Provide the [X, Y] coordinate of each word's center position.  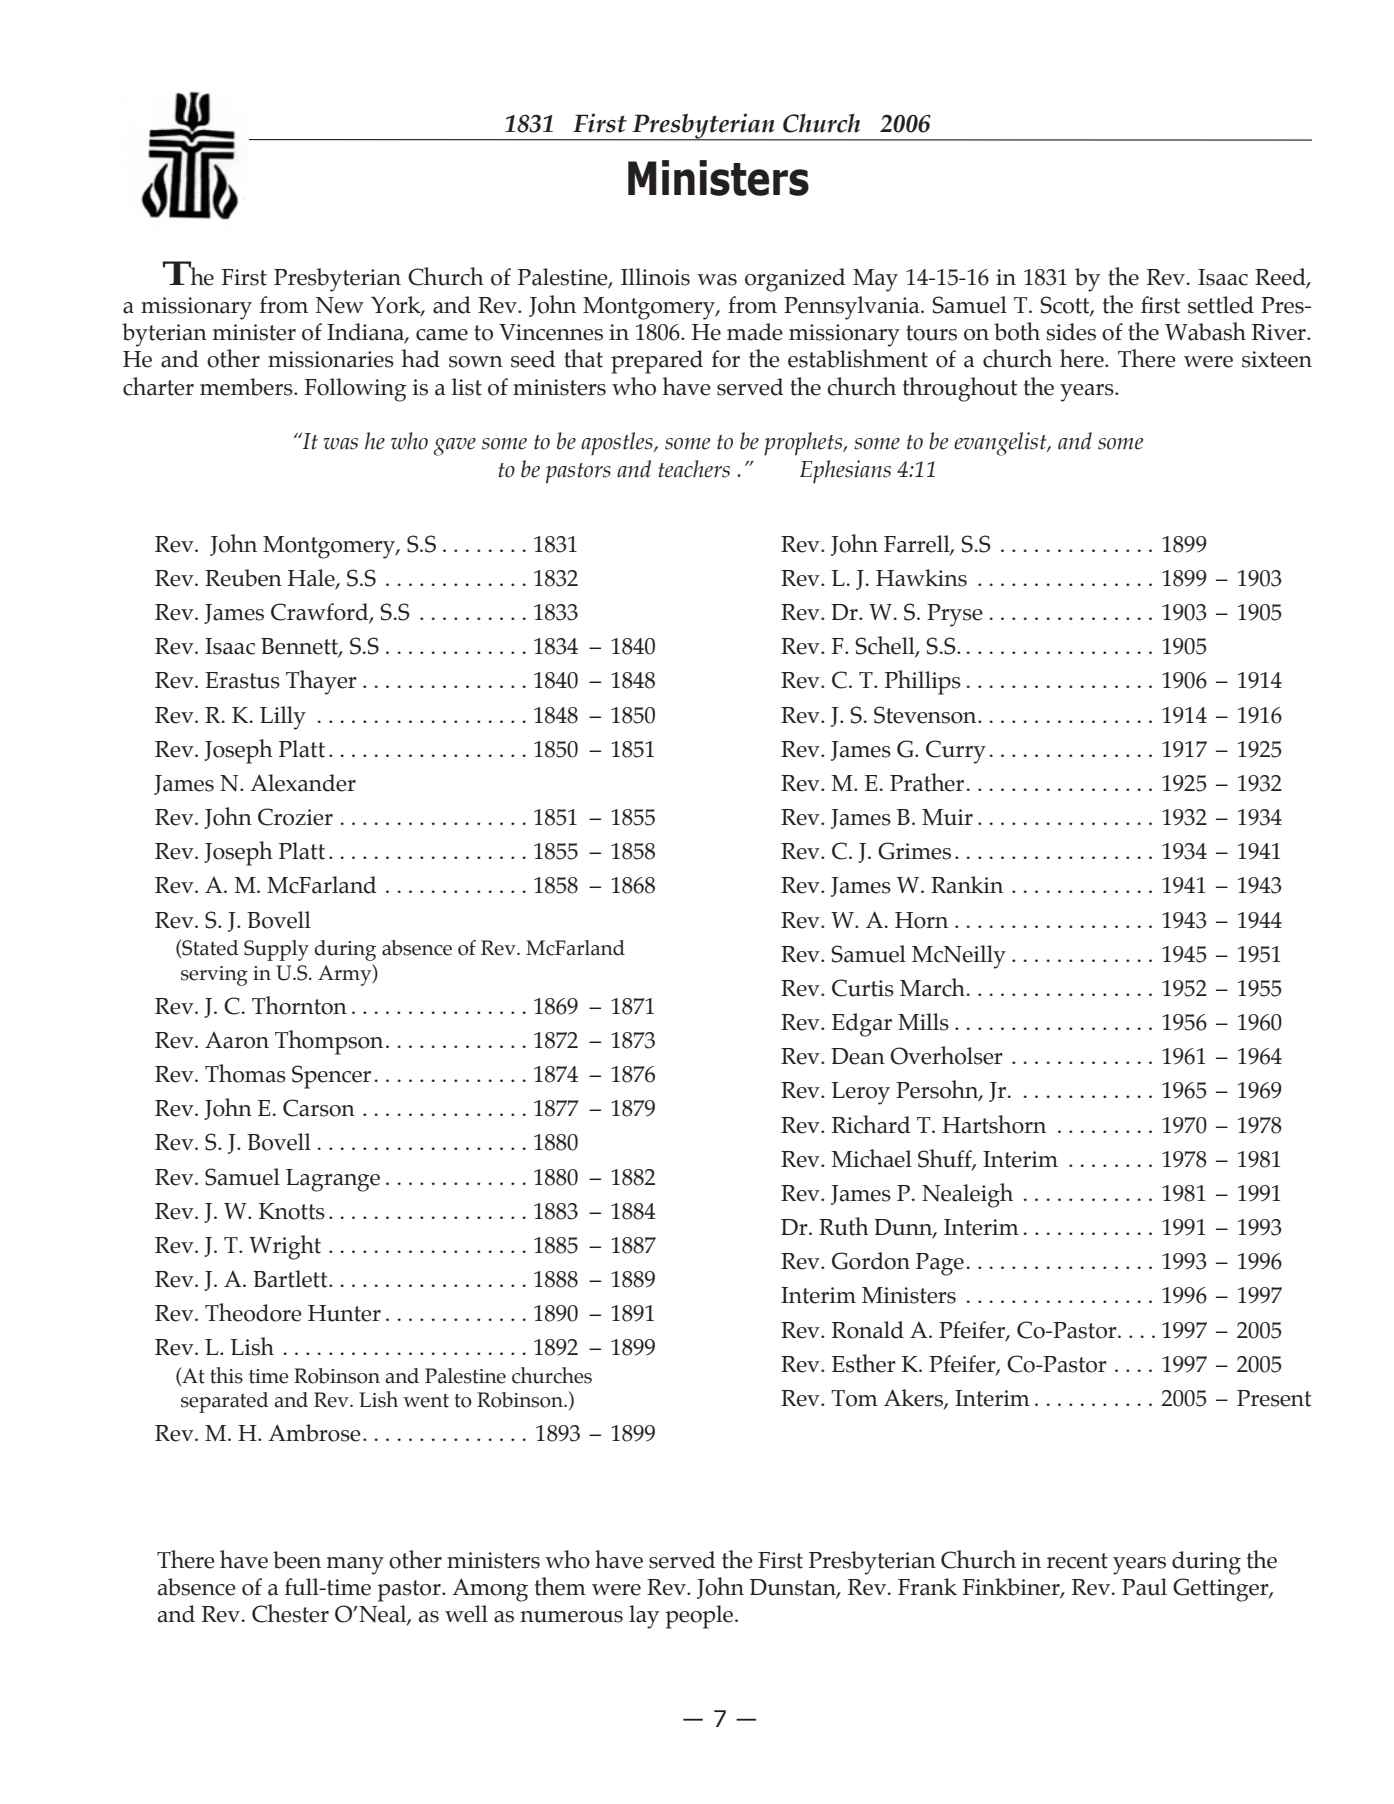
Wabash [1205, 331]
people [700, 1617]
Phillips [923, 682]
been [297, 1560]
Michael [871, 1158]
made [755, 332]
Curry [956, 752]
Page [940, 1264]
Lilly [283, 718]
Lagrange [333, 1180]
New [340, 305]
